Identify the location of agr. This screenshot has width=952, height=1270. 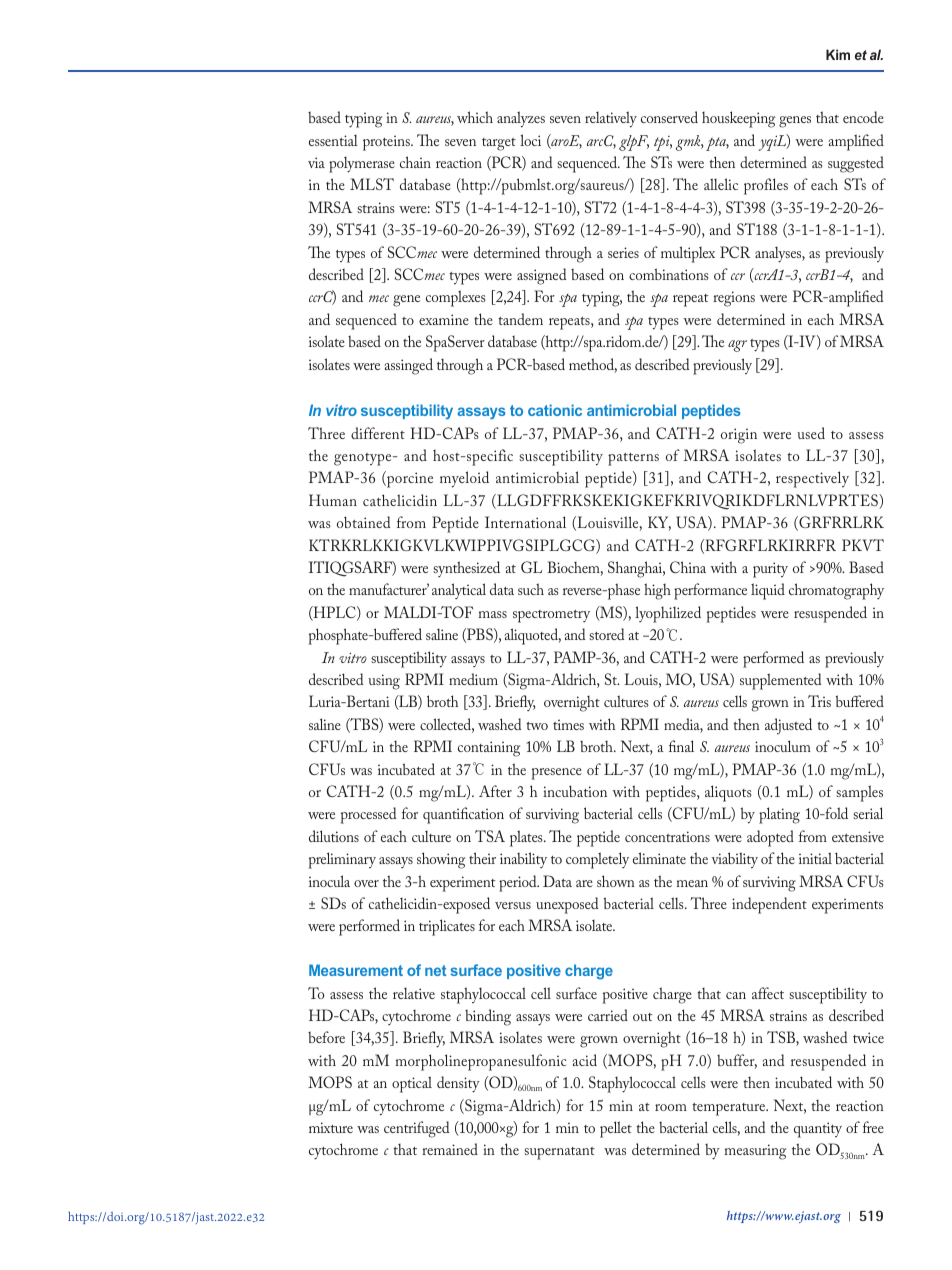
(737, 346).
